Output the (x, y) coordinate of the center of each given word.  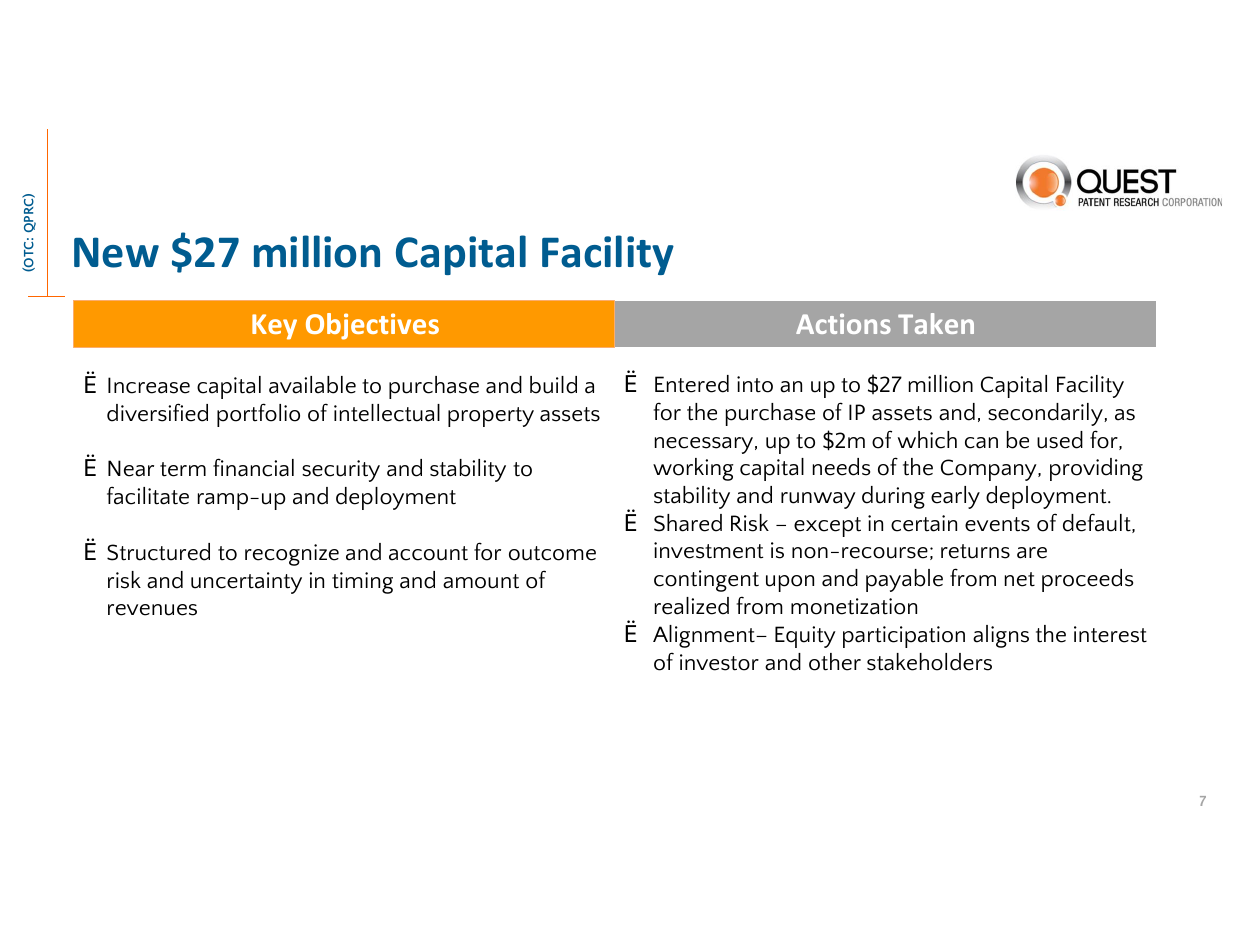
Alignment (705, 636)
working (693, 469)
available (312, 385)
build (553, 385)
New (116, 252)
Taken (936, 323)
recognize (292, 555)
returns (975, 551)
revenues (152, 610)
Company (990, 470)
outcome (552, 553)
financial (253, 467)
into (755, 384)
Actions (843, 324)
